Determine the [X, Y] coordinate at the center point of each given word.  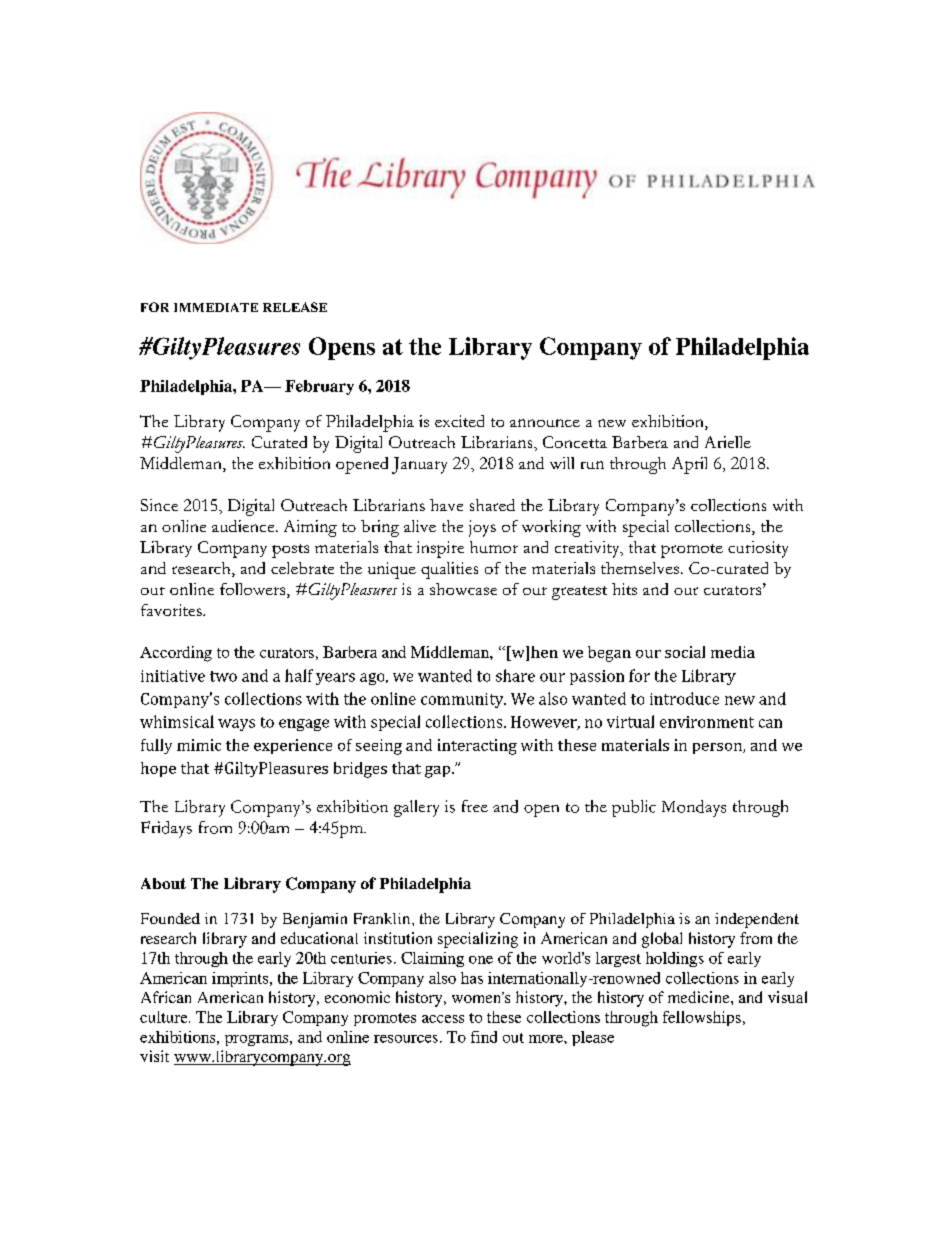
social [685, 652]
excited [459, 421]
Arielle [728, 442]
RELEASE [295, 307]
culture [165, 1017]
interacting [477, 747]
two [223, 676]
